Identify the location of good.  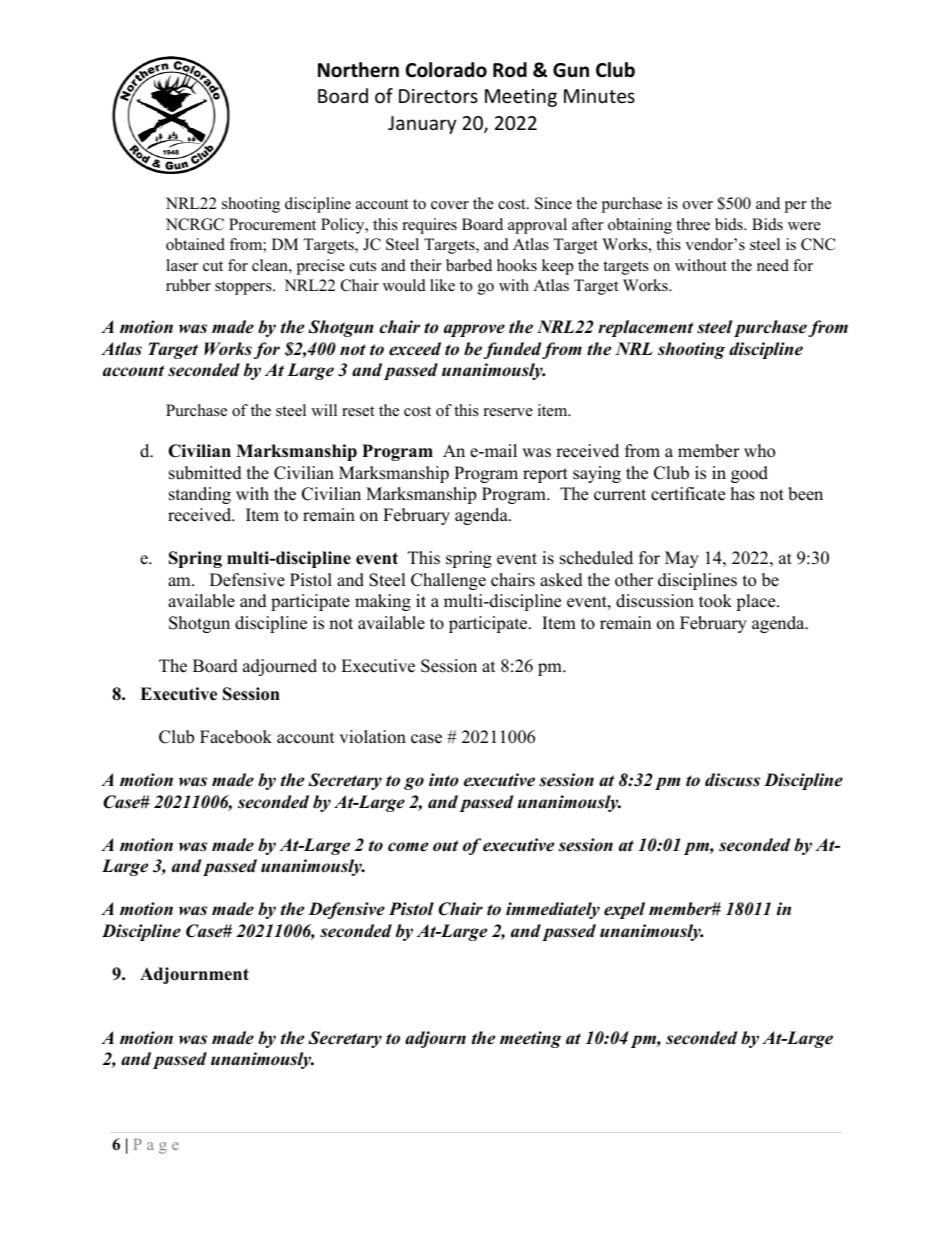
(749, 474).
